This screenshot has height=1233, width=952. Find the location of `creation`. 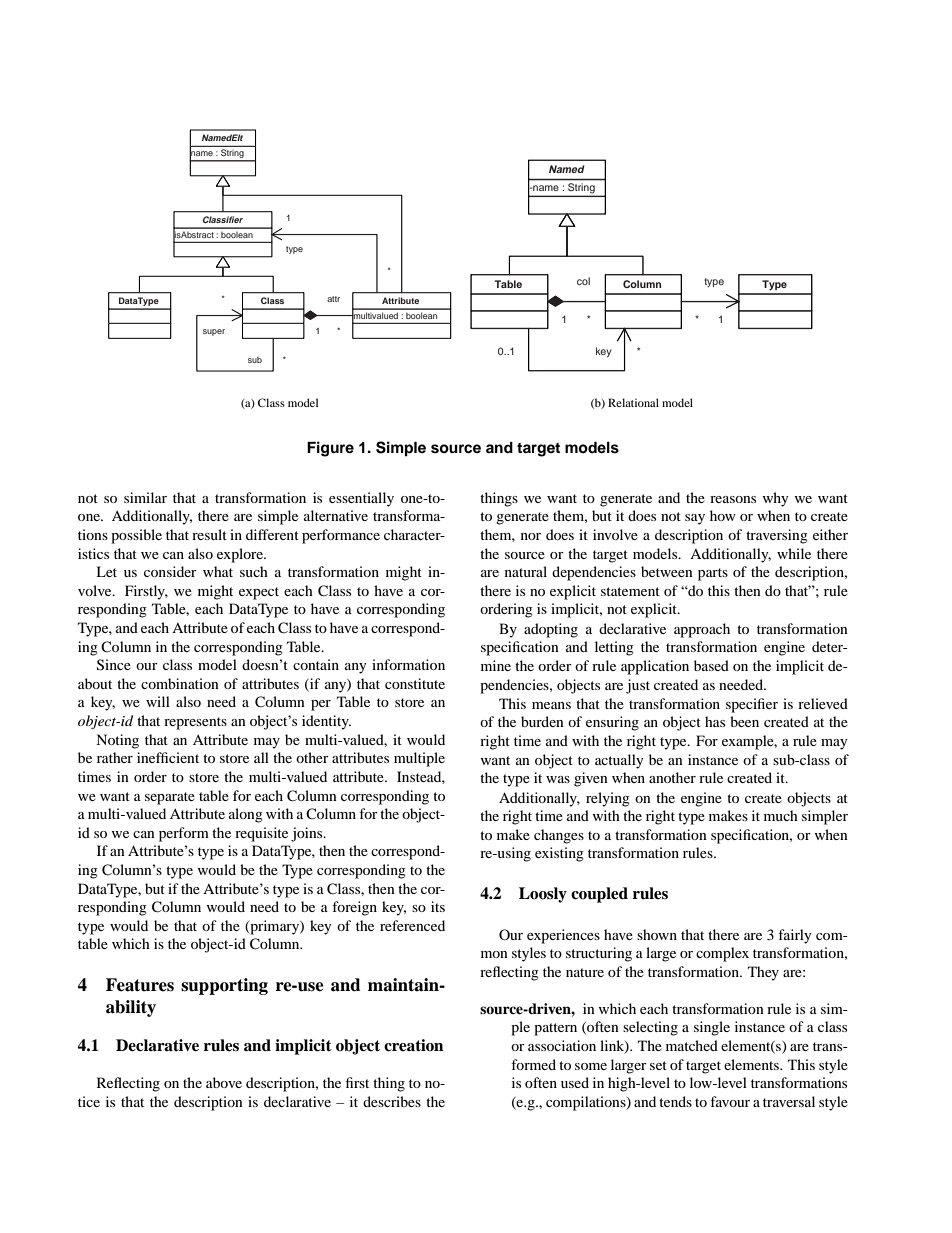

creation is located at coordinates (413, 1045).
